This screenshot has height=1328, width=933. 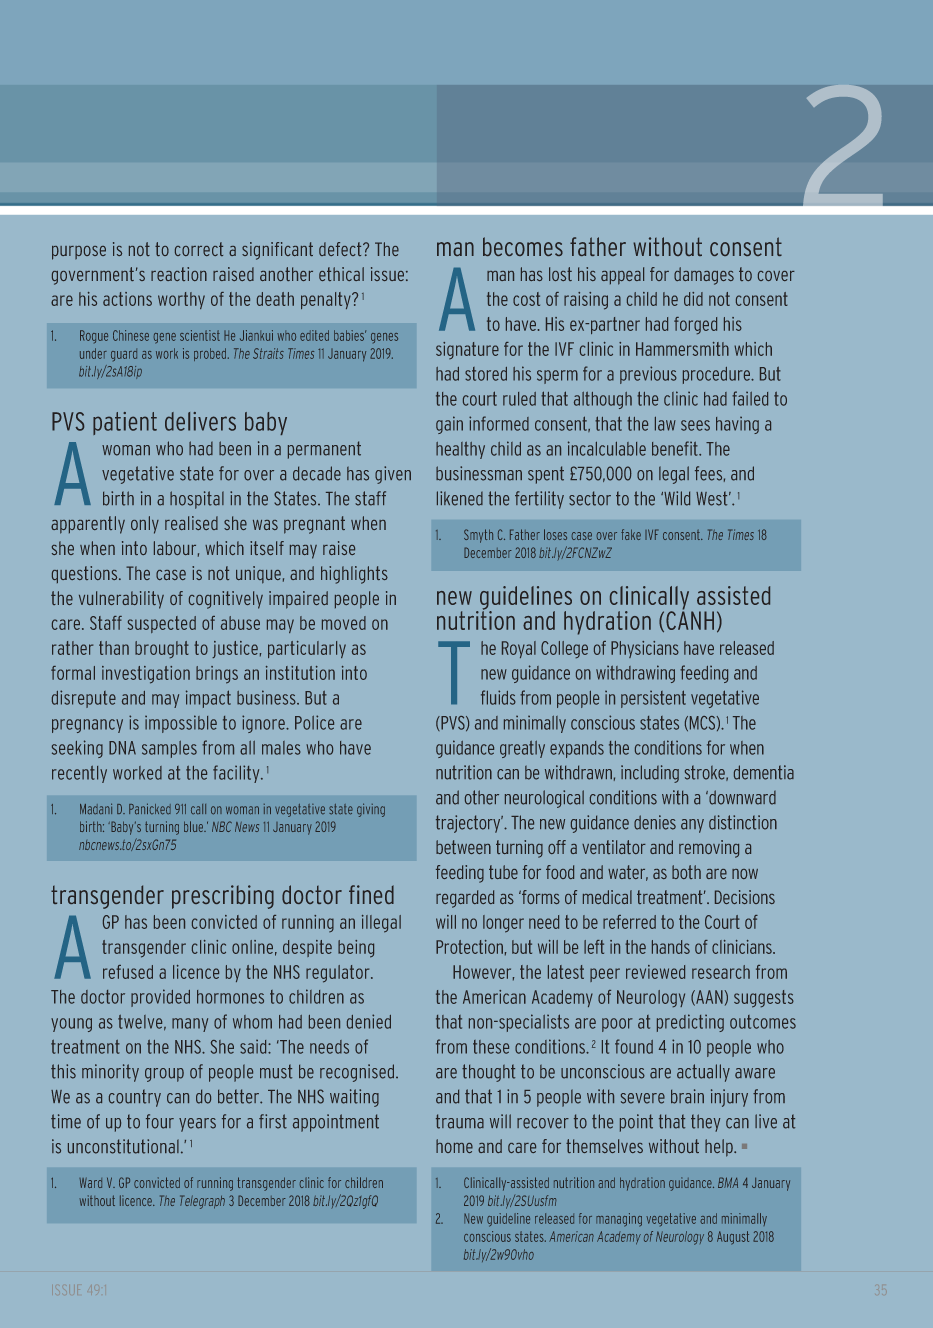 I want to click on denied, so click(x=369, y=1021).
